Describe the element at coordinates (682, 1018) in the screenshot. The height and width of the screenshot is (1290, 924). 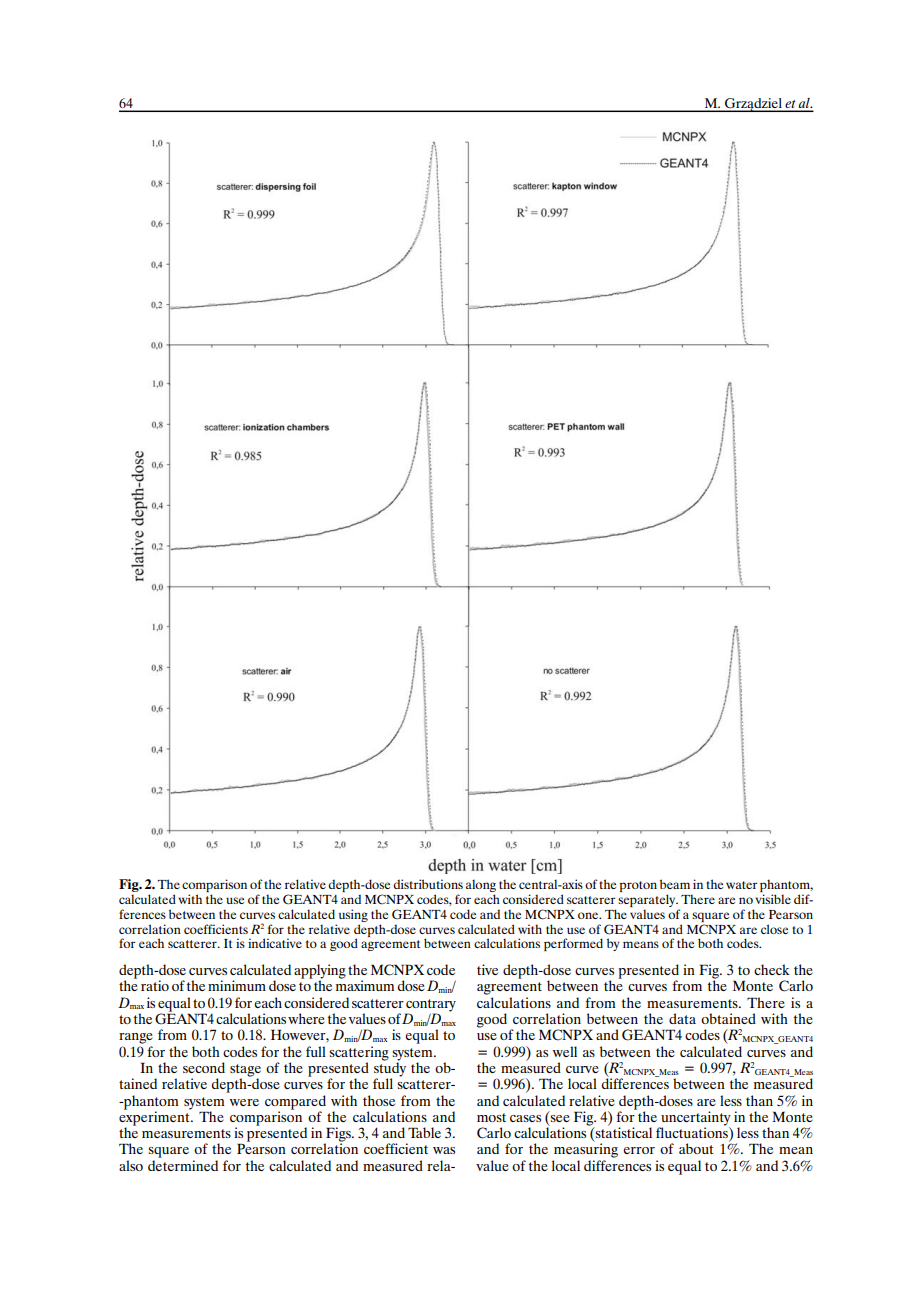
I see `data` at that location.
